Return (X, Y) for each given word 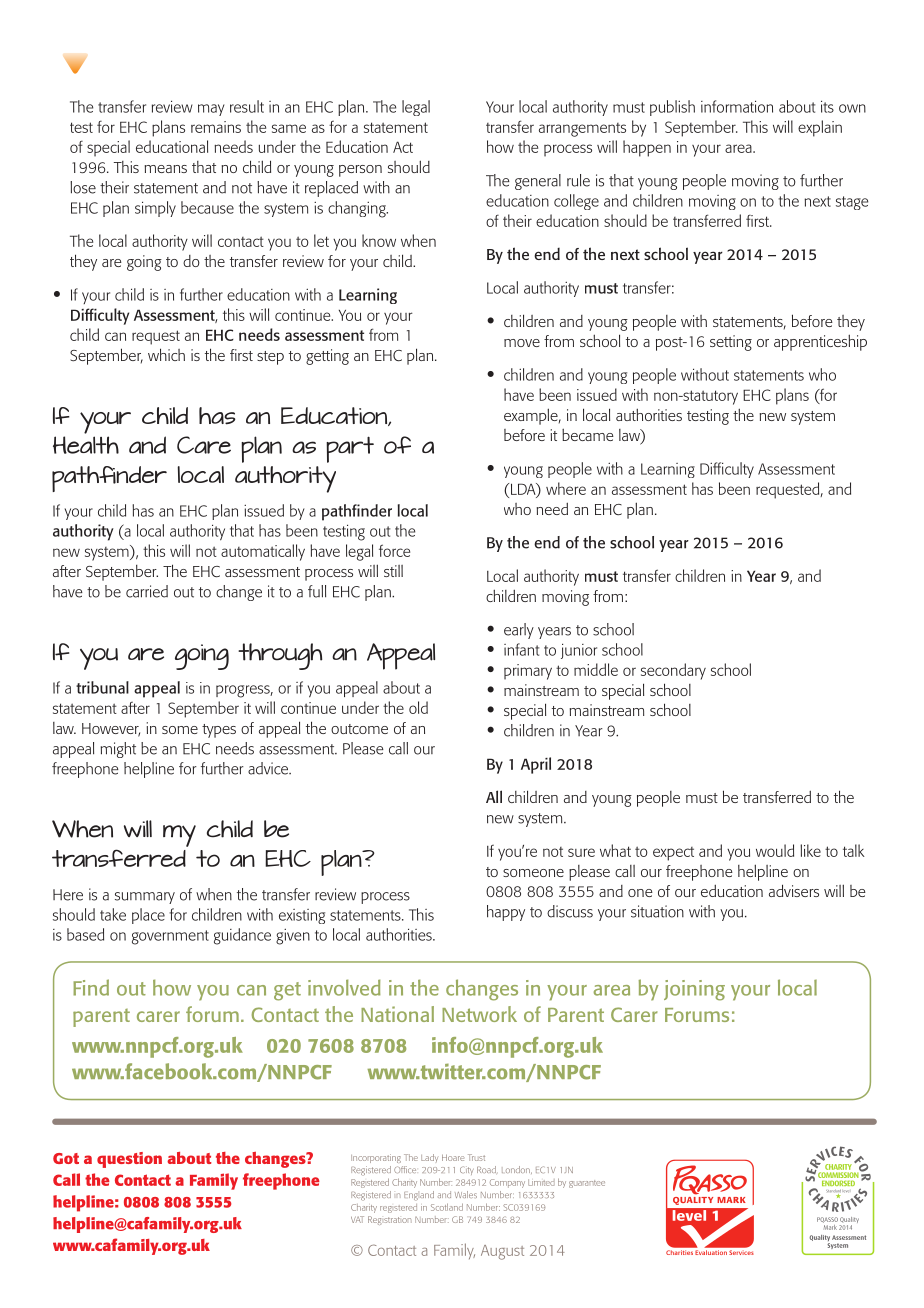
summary (145, 898)
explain (820, 128)
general (538, 182)
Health (86, 445)
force (394, 550)
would (775, 850)
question (129, 1160)
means (165, 169)
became (588, 435)
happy (506, 913)
